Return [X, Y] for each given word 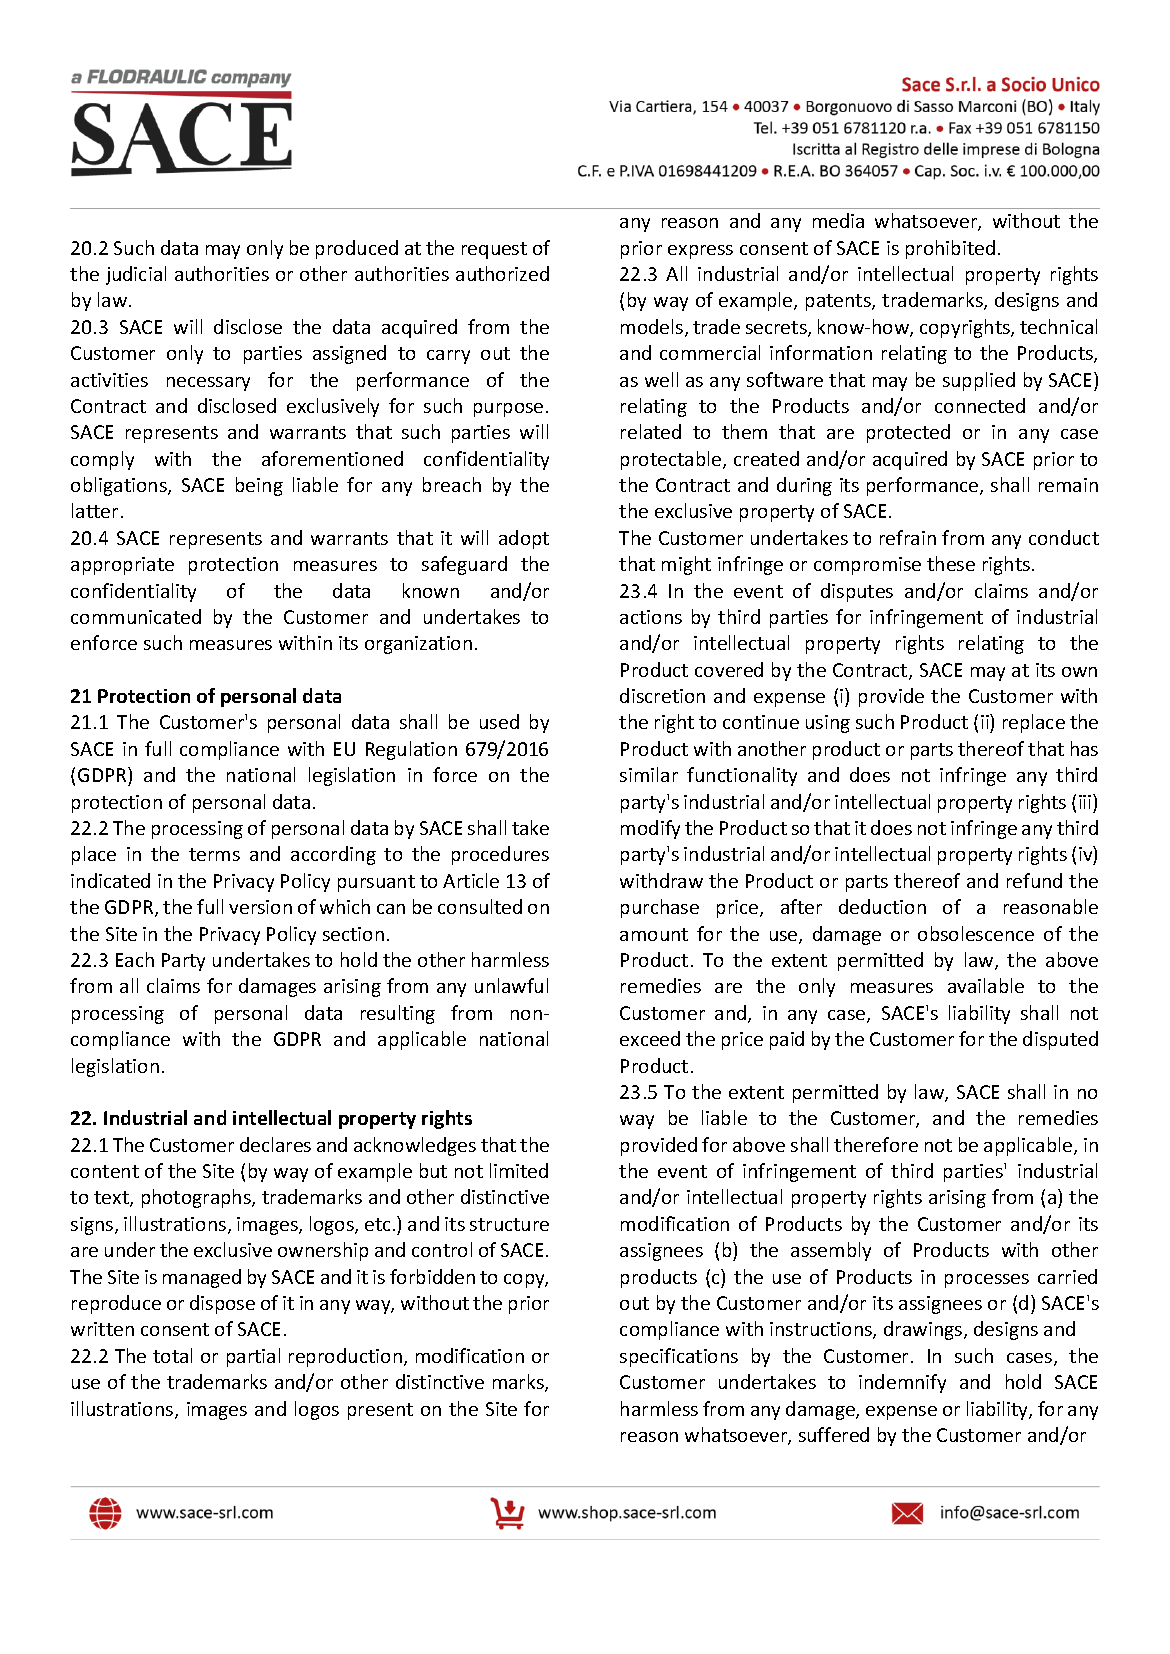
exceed [650, 1038]
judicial [136, 275]
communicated [136, 616]
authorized [502, 273]
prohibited [950, 249]
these [951, 563]
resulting [398, 1014]
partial [253, 1357]
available [986, 985]
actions [651, 617]
